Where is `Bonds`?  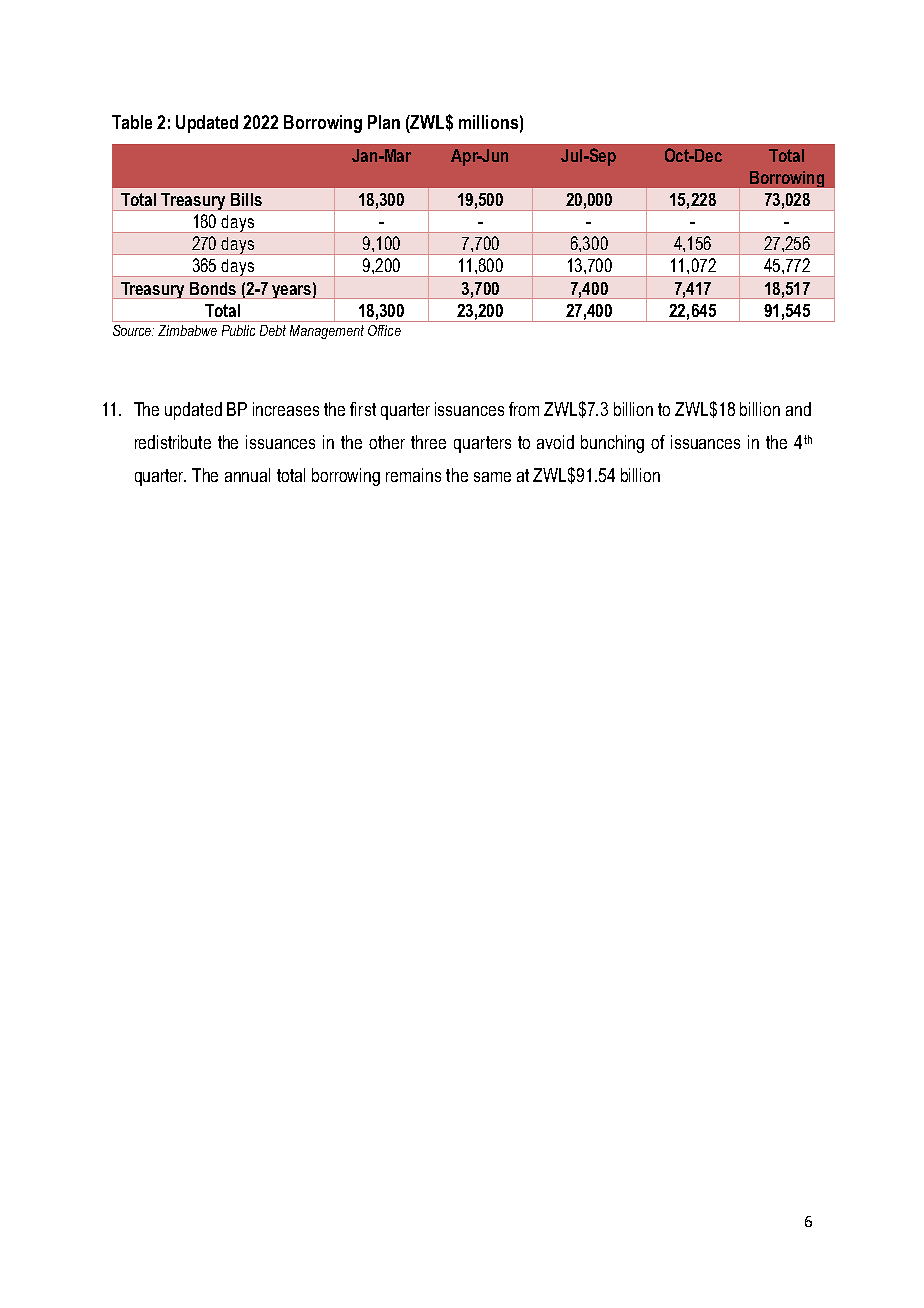 Bonds is located at coordinates (213, 288).
